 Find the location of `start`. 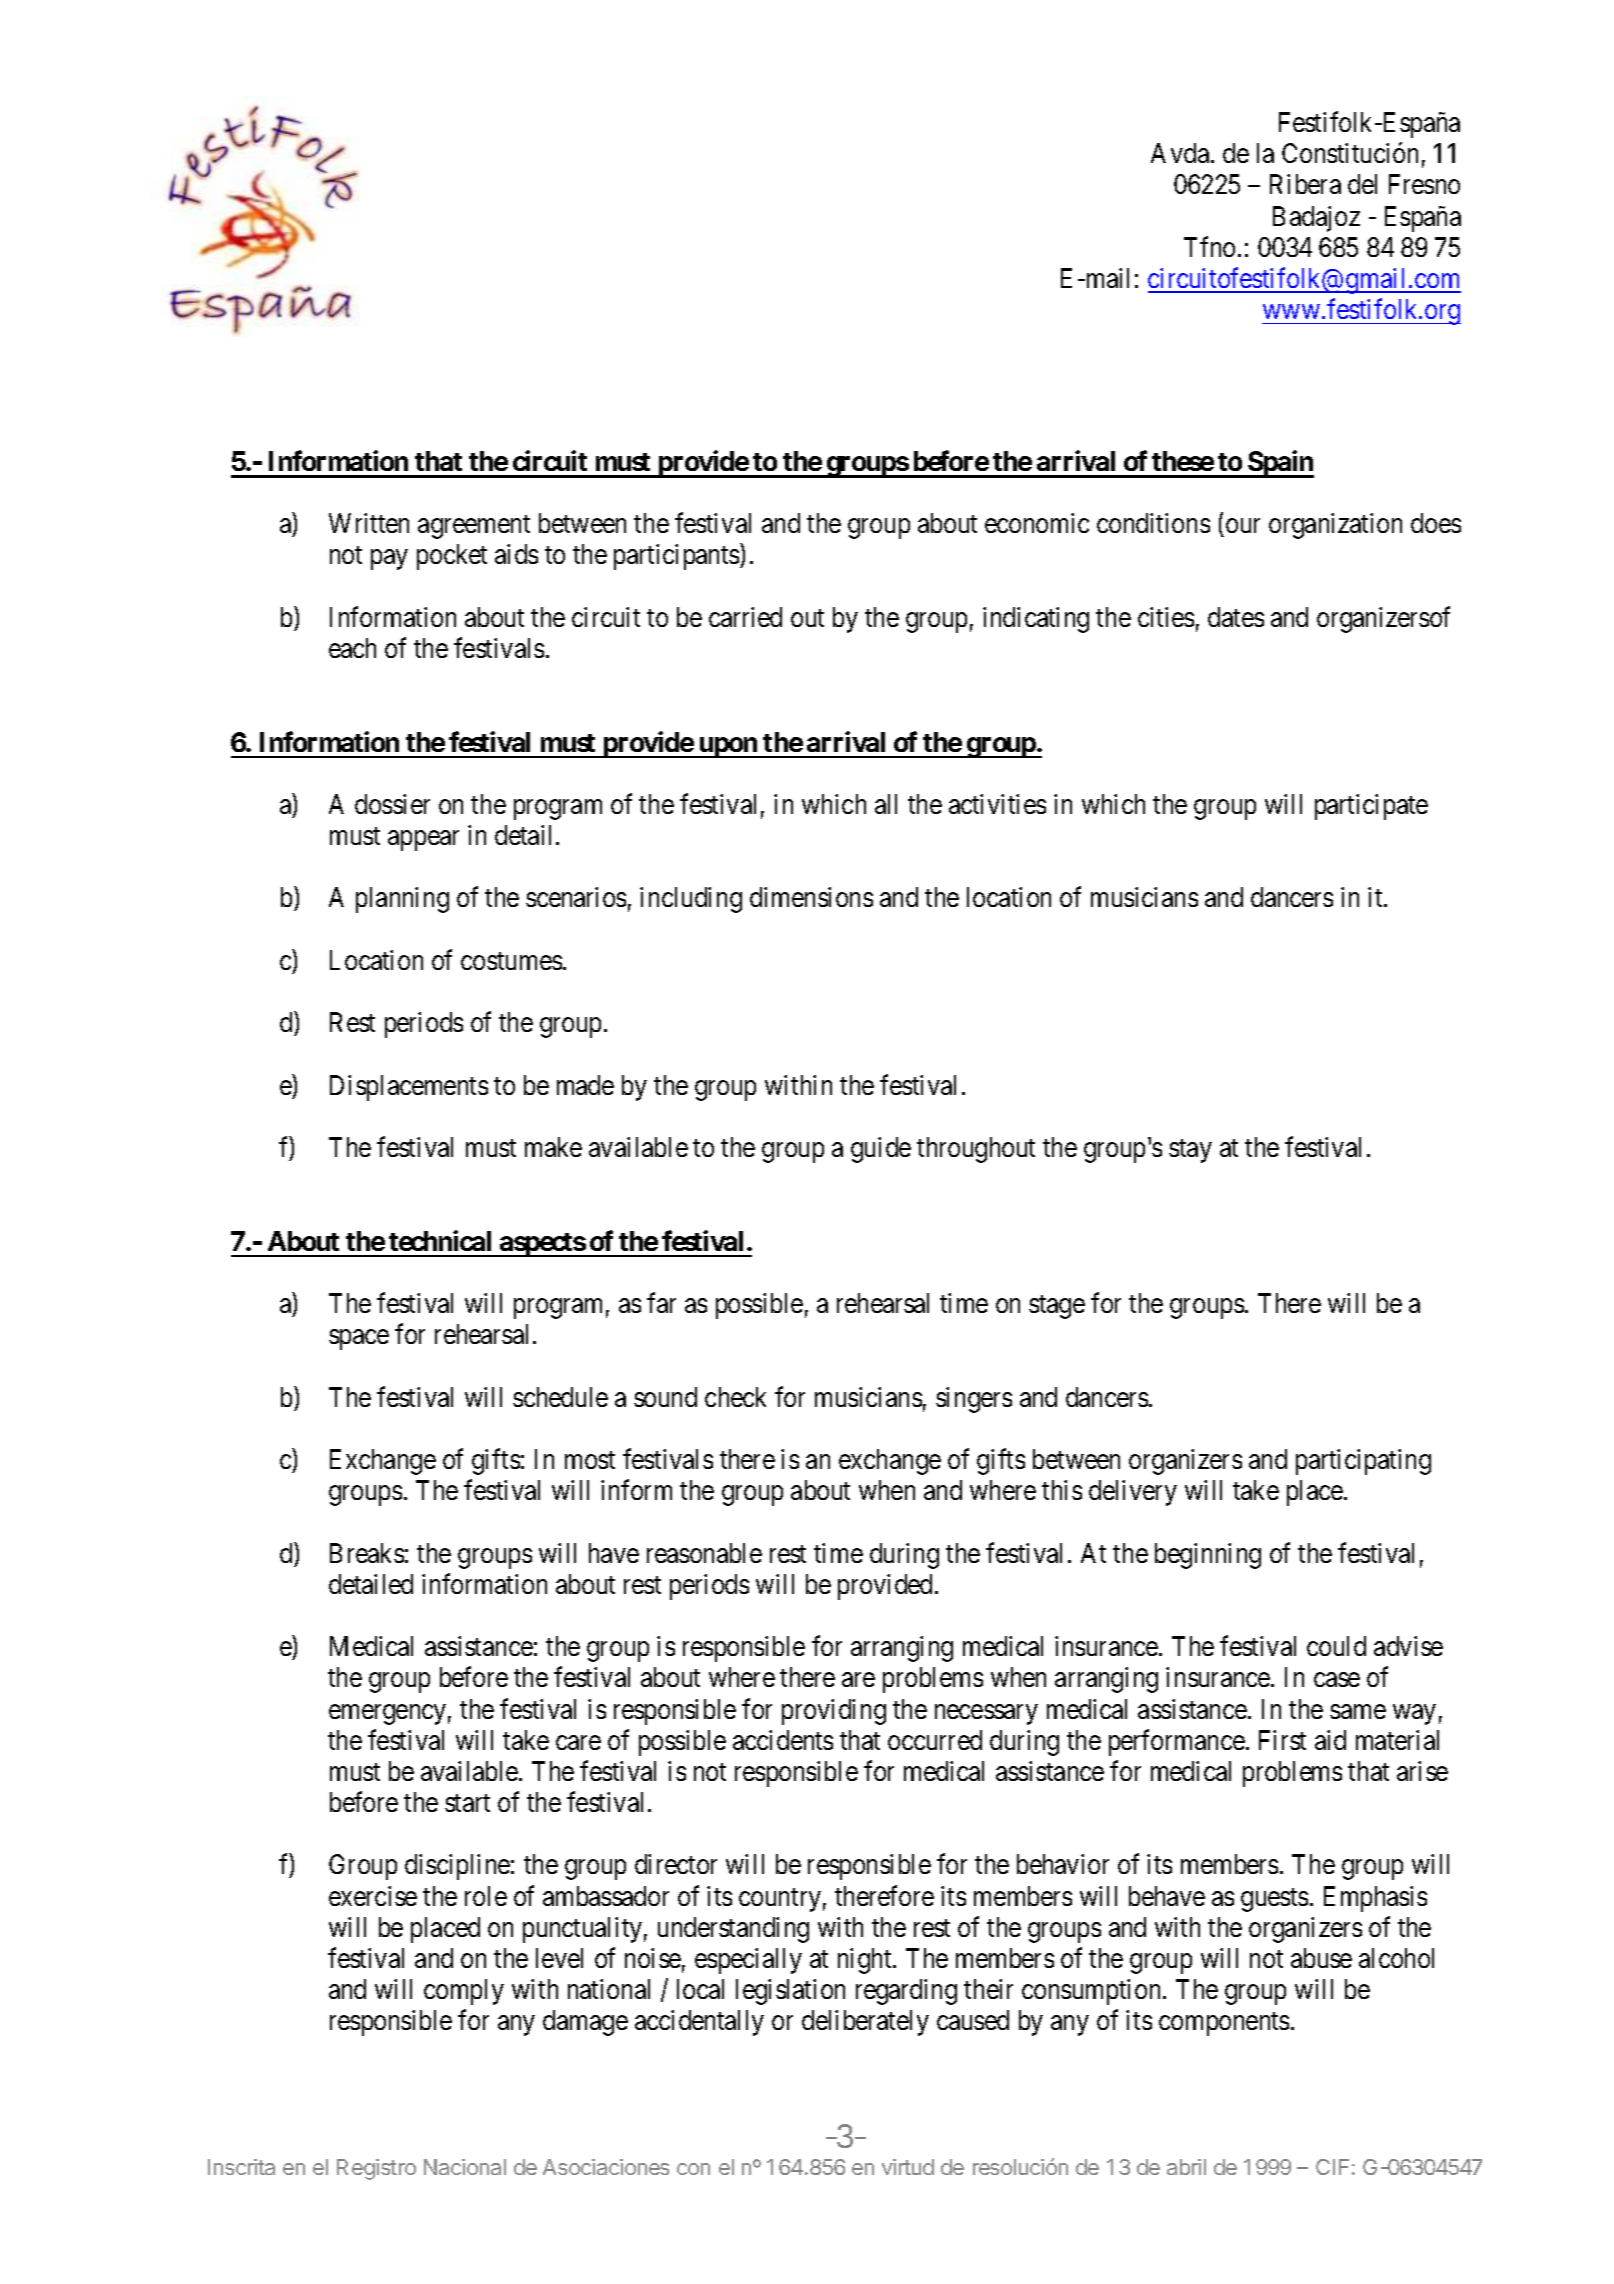

start is located at coordinates (467, 1803).
